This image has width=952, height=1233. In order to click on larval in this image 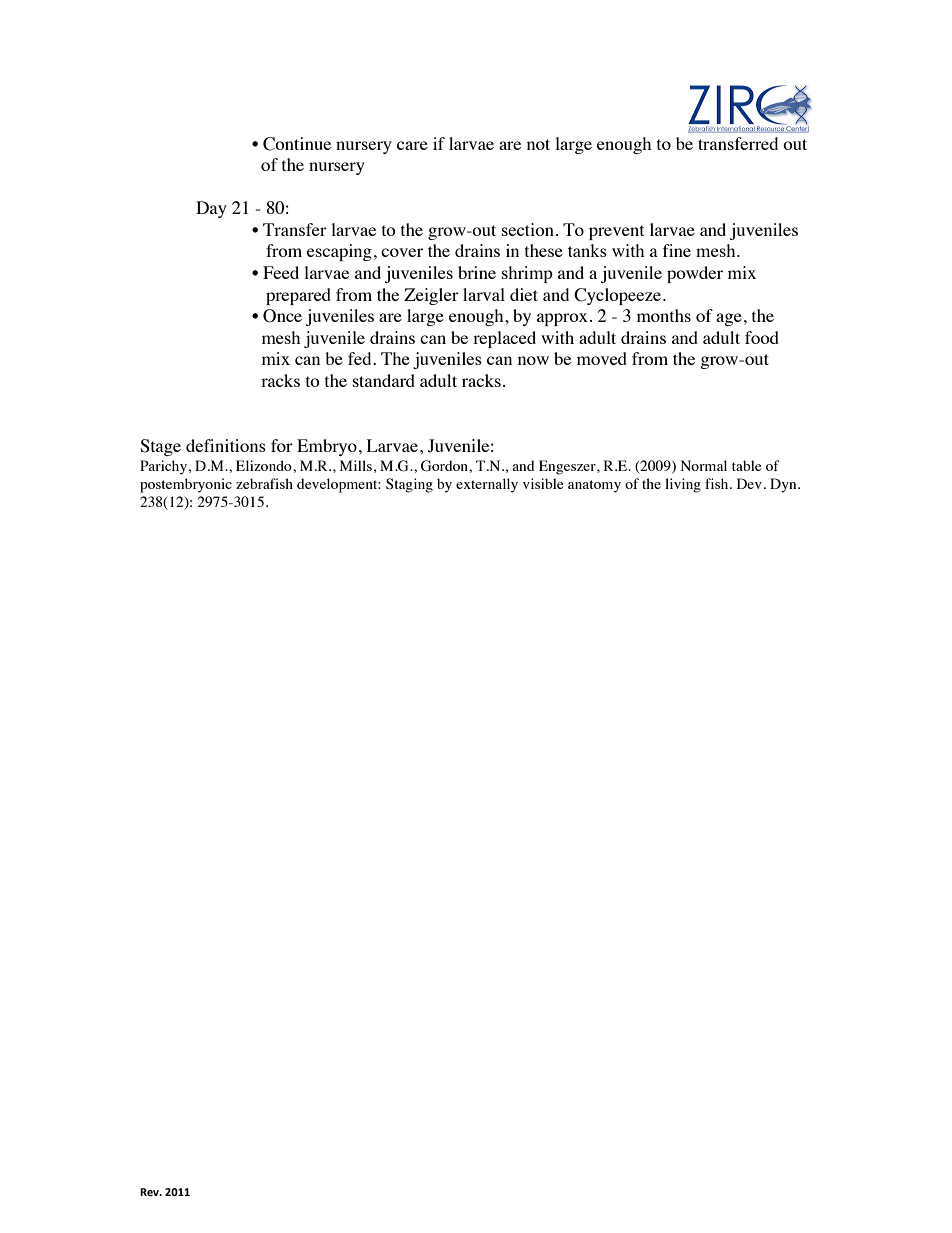, I will do `click(484, 294)`.
